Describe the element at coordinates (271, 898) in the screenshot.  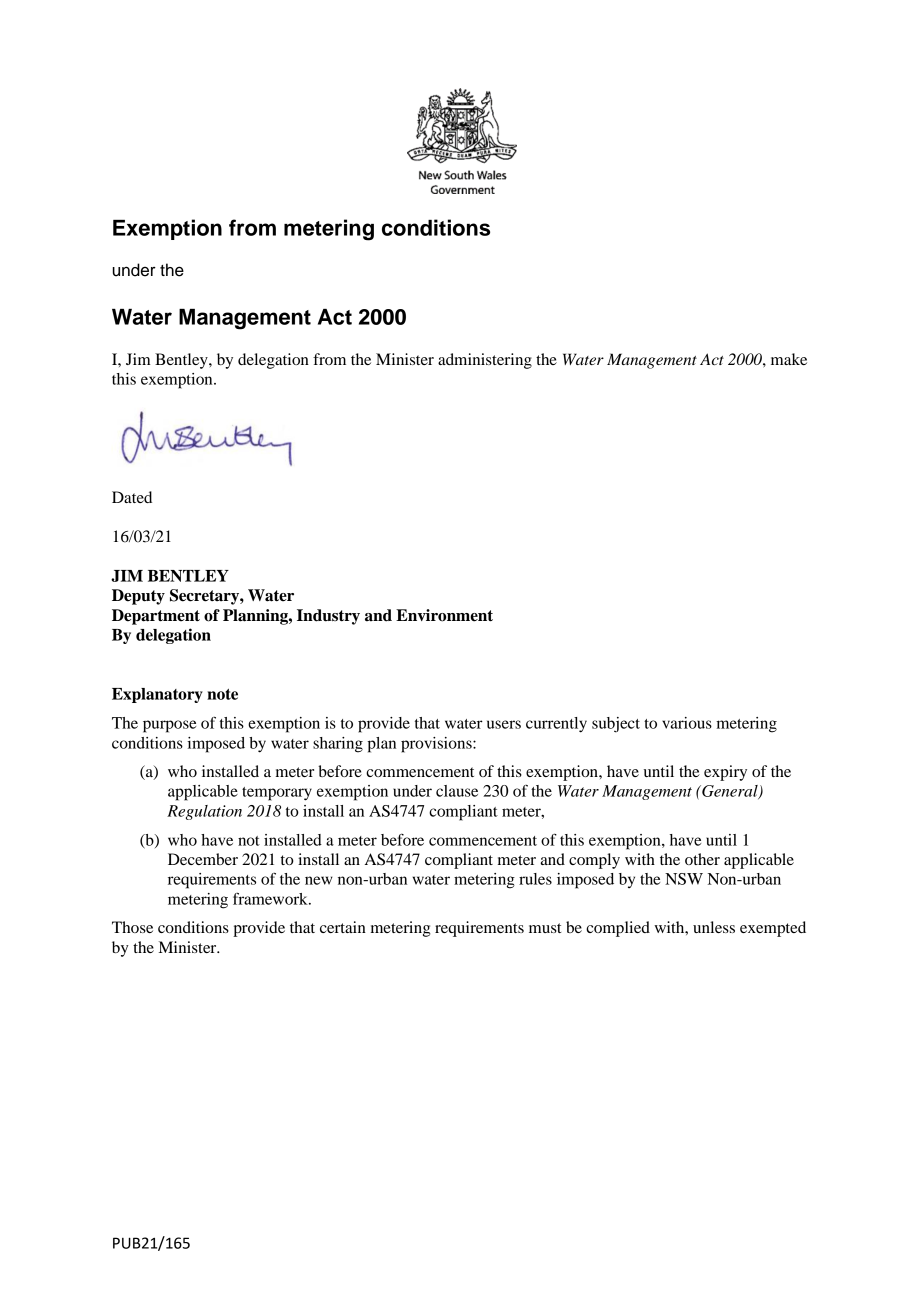
I see `framework` at that location.
